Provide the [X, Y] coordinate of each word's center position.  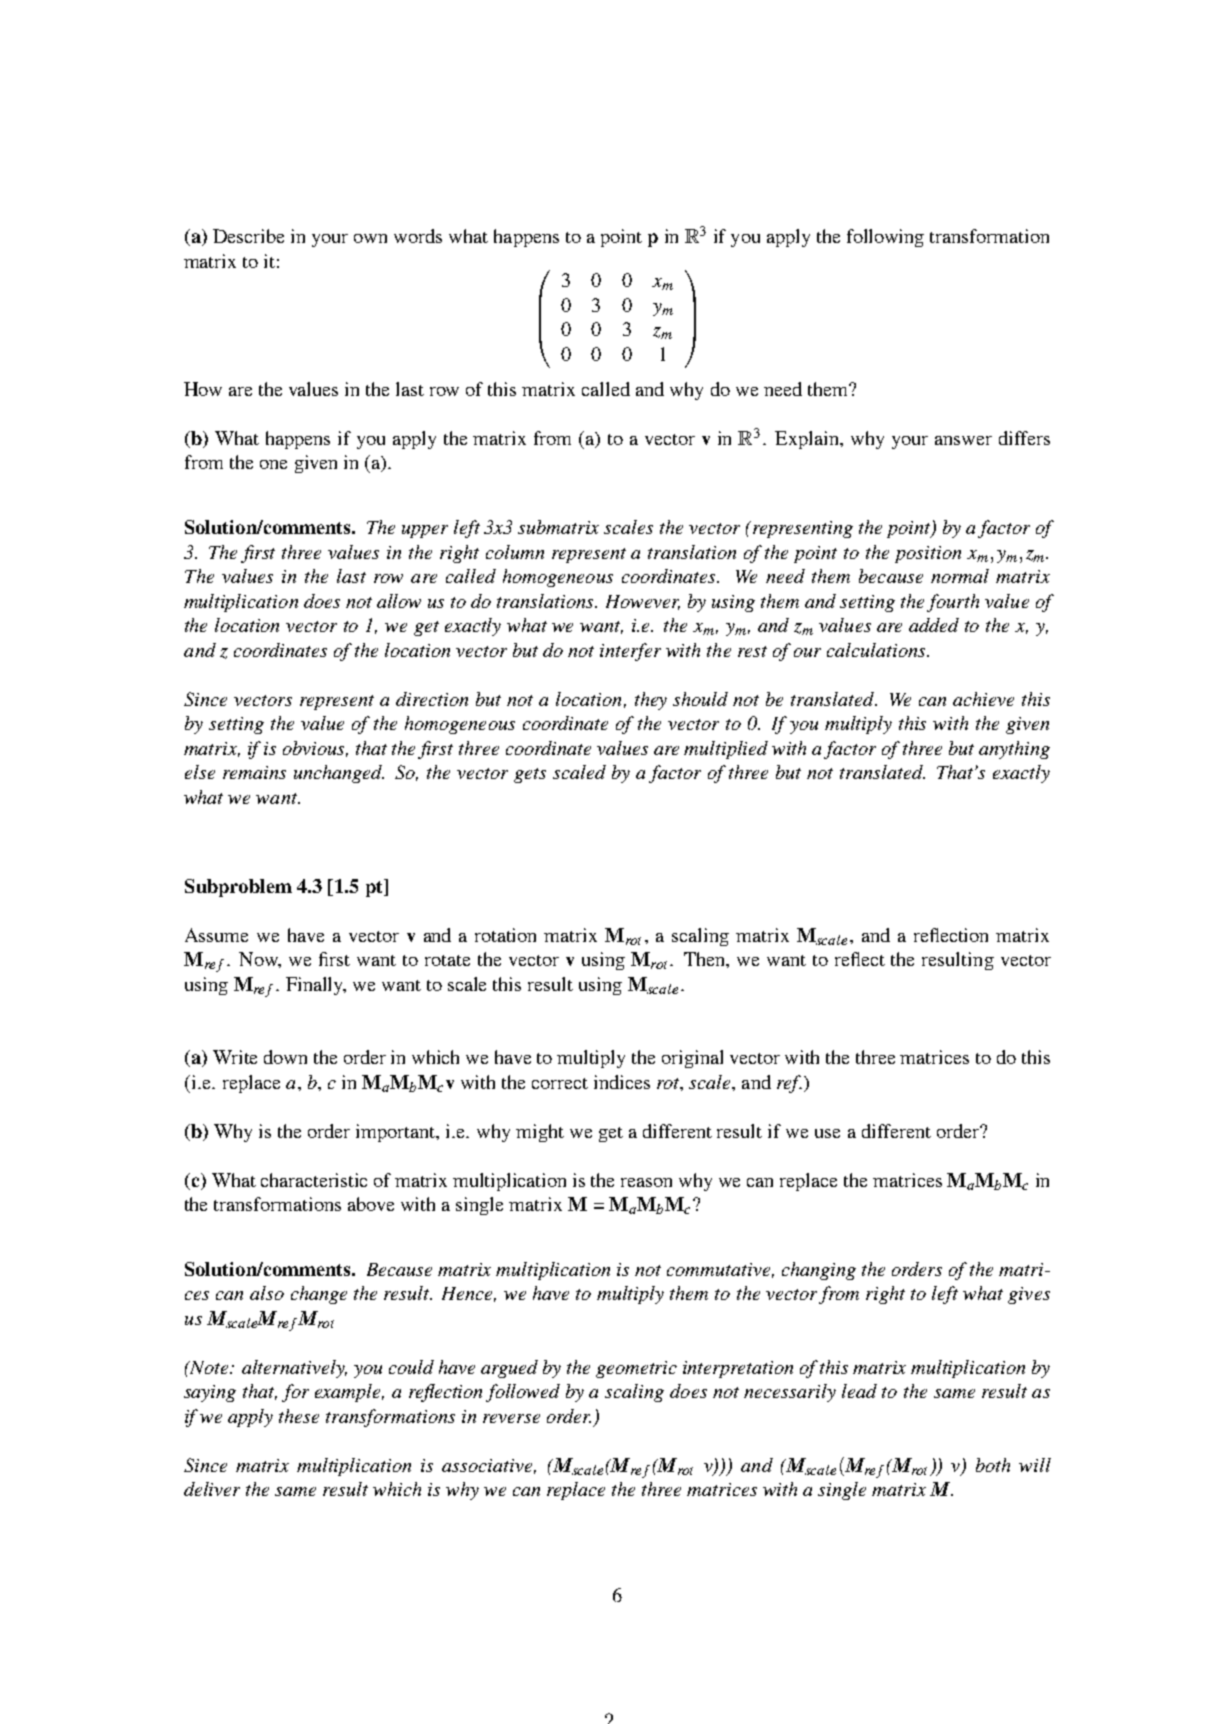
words [418, 236]
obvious [315, 749]
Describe [248, 236]
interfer [630, 652]
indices [622, 1082]
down [285, 1057]
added [934, 625]
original [692, 1059]
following [885, 238]
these [299, 1416]
